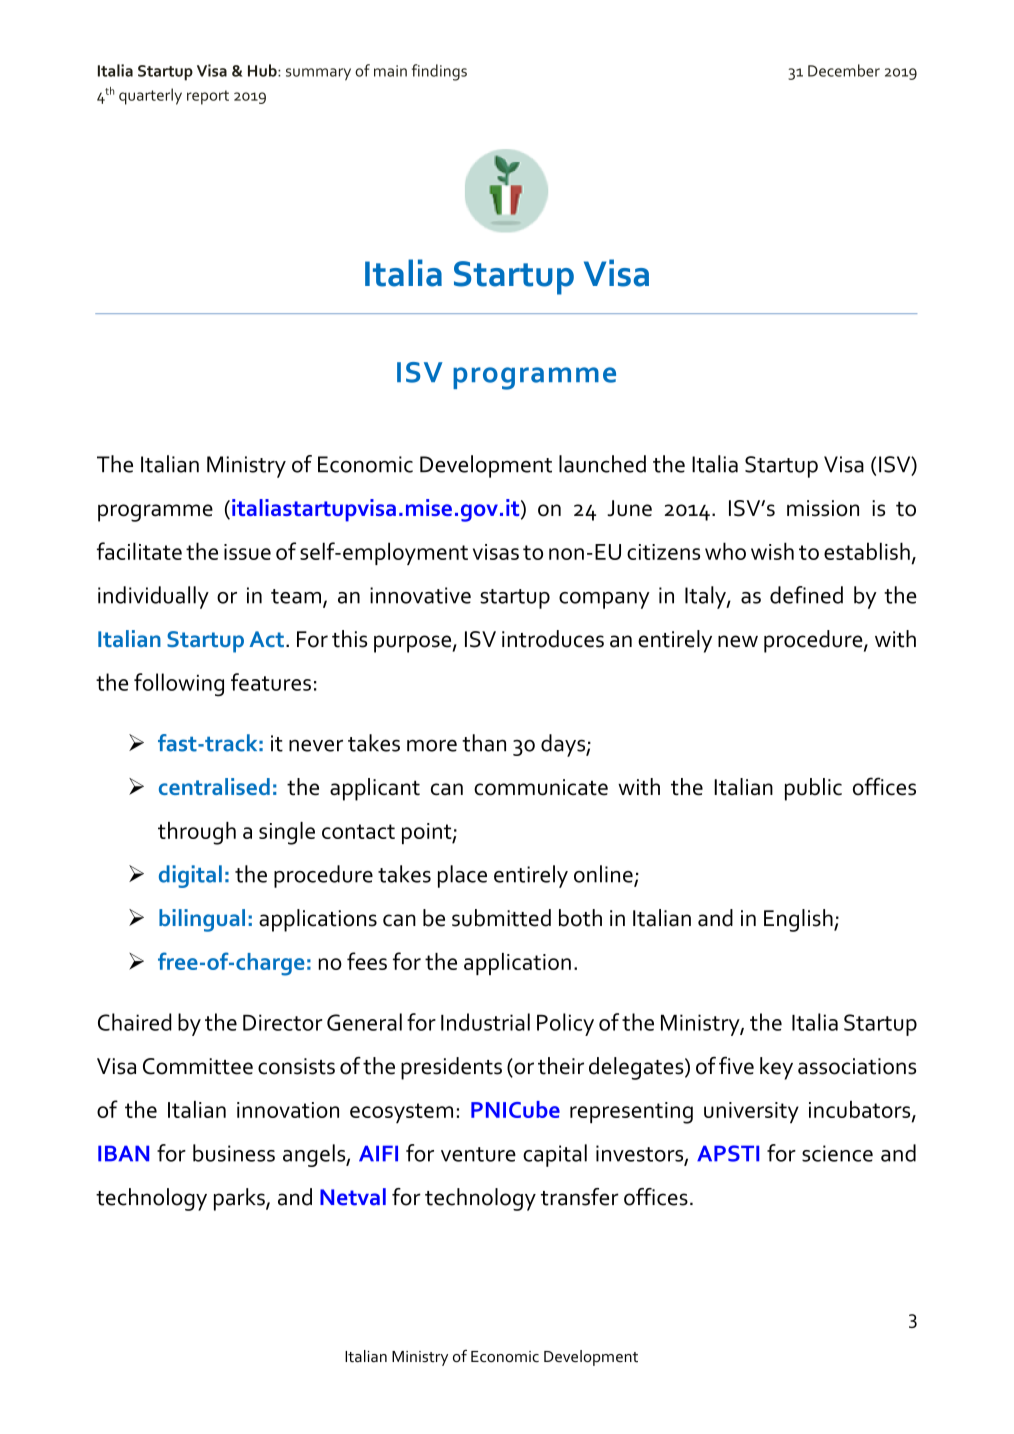 This image has width=1014, height=1434. What do you see at coordinates (208, 97) in the image?
I see `report` at bounding box center [208, 97].
